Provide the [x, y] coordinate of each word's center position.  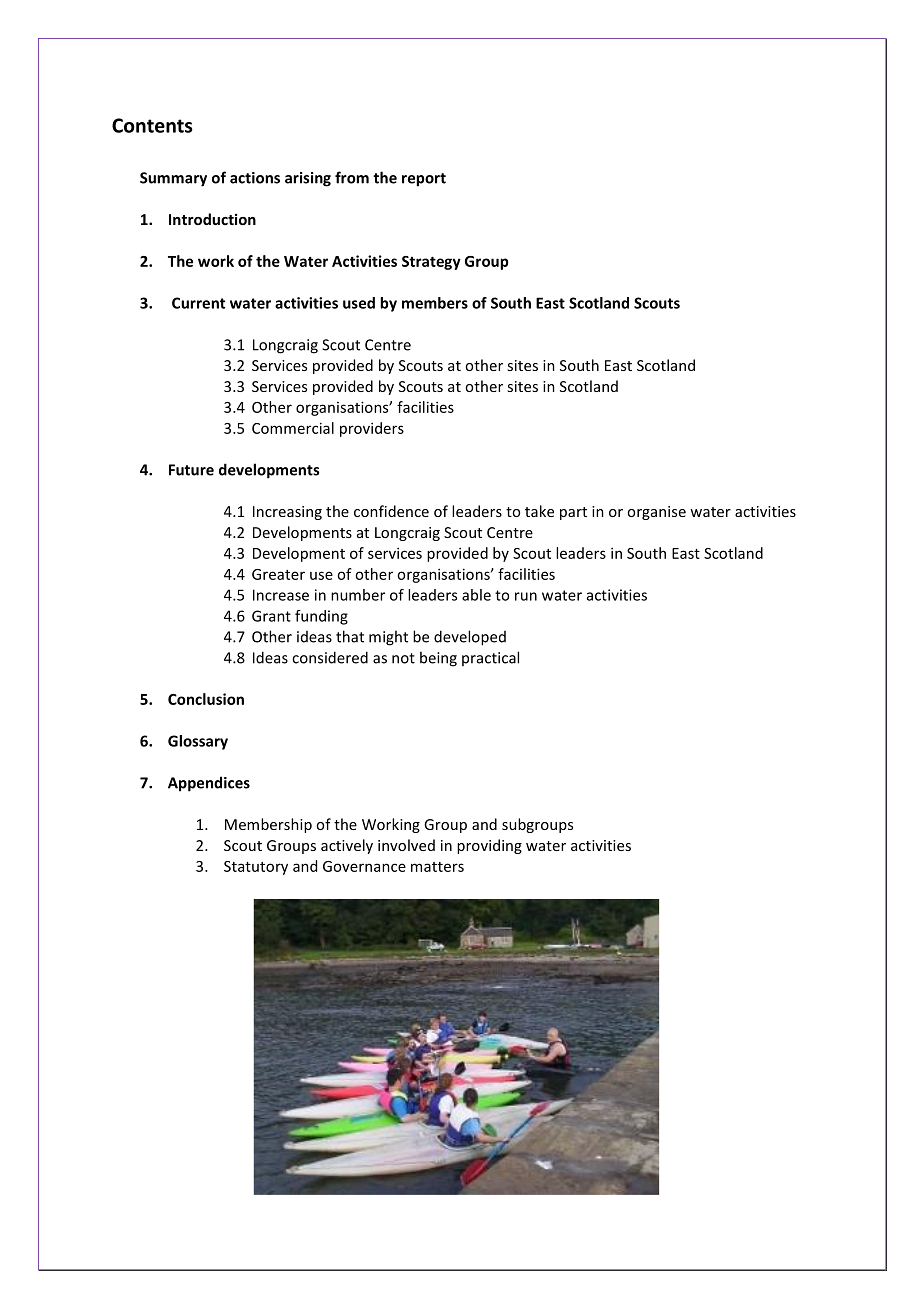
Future [191, 470]
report [424, 180]
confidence [391, 511]
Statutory [256, 868]
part [573, 513]
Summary [173, 179]
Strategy [431, 263]
